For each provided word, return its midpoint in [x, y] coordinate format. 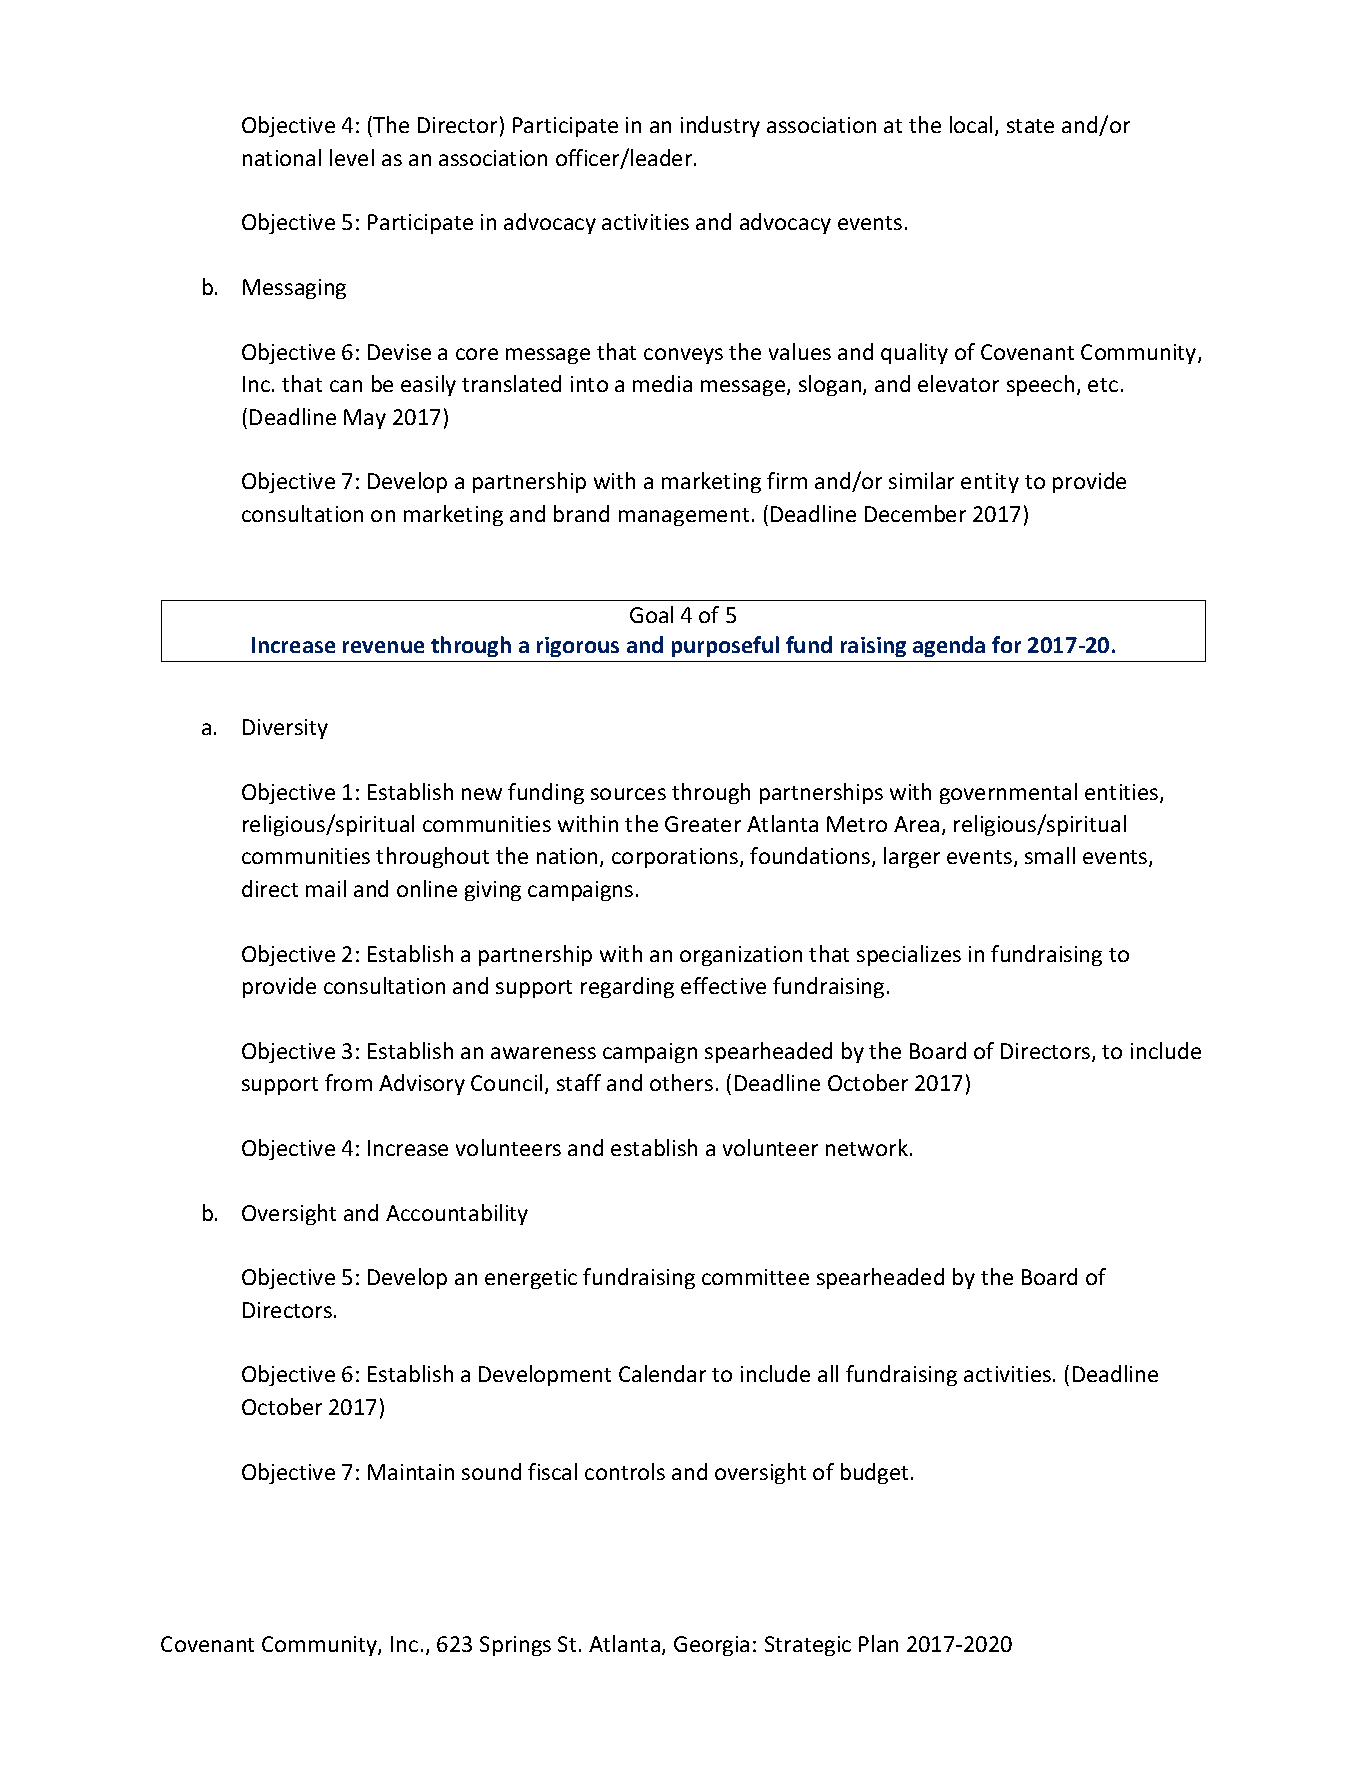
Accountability [457, 1214]
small [1050, 855]
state [1030, 126]
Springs [515, 1646]
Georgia [711, 1646]
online [427, 888]
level [352, 157]
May [365, 419]
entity [990, 483]
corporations [676, 858]
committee [755, 1277]
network [867, 1147]
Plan [878, 1643]
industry [720, 126]
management [684, 517]
